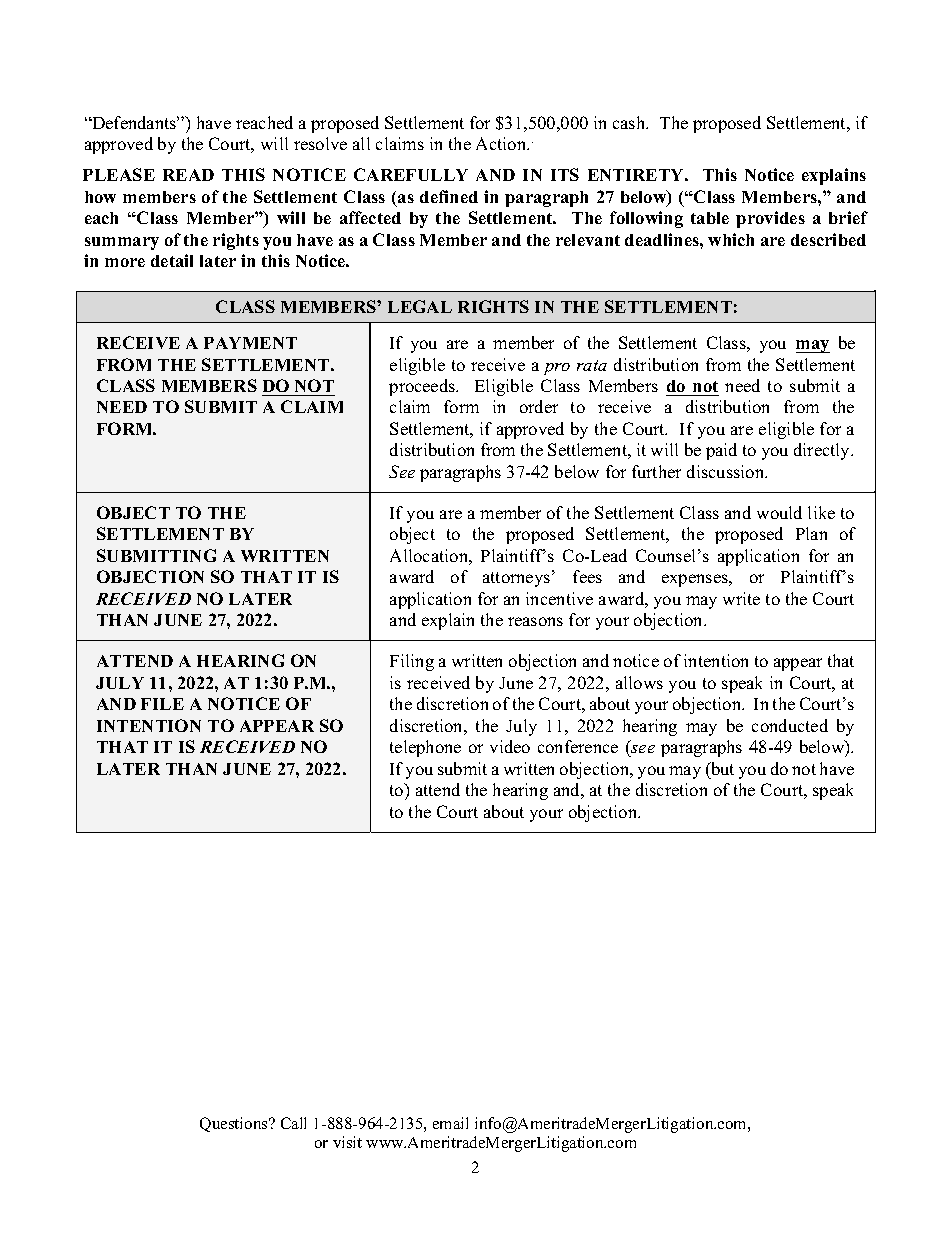 The width and height of the image is (952, 1233). What do you see at coordinates (347, 1142) in the image?
I see `visit` at bounding box center [347, 1142].
